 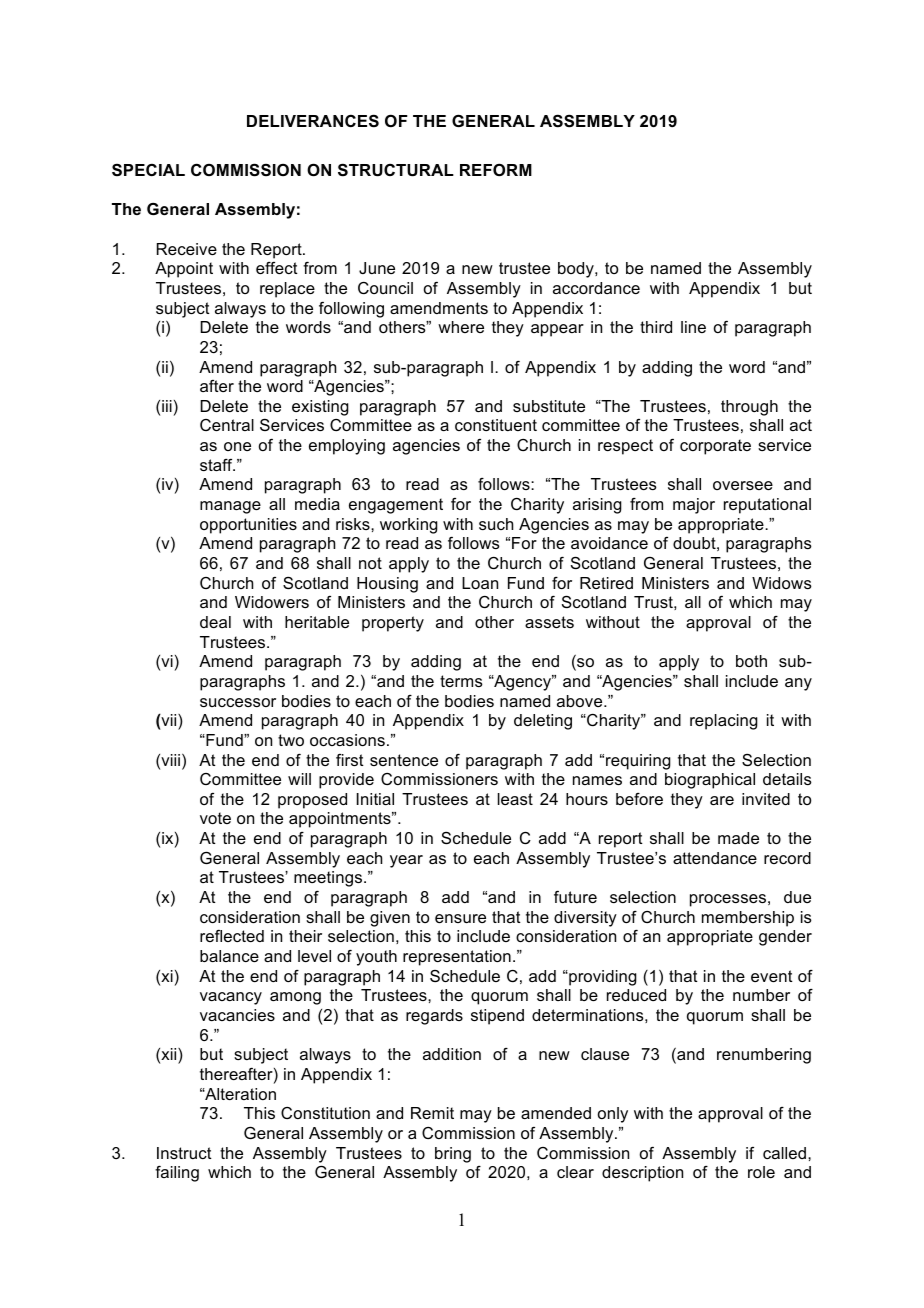 I want to click on made, so click(x=738, y=838).
